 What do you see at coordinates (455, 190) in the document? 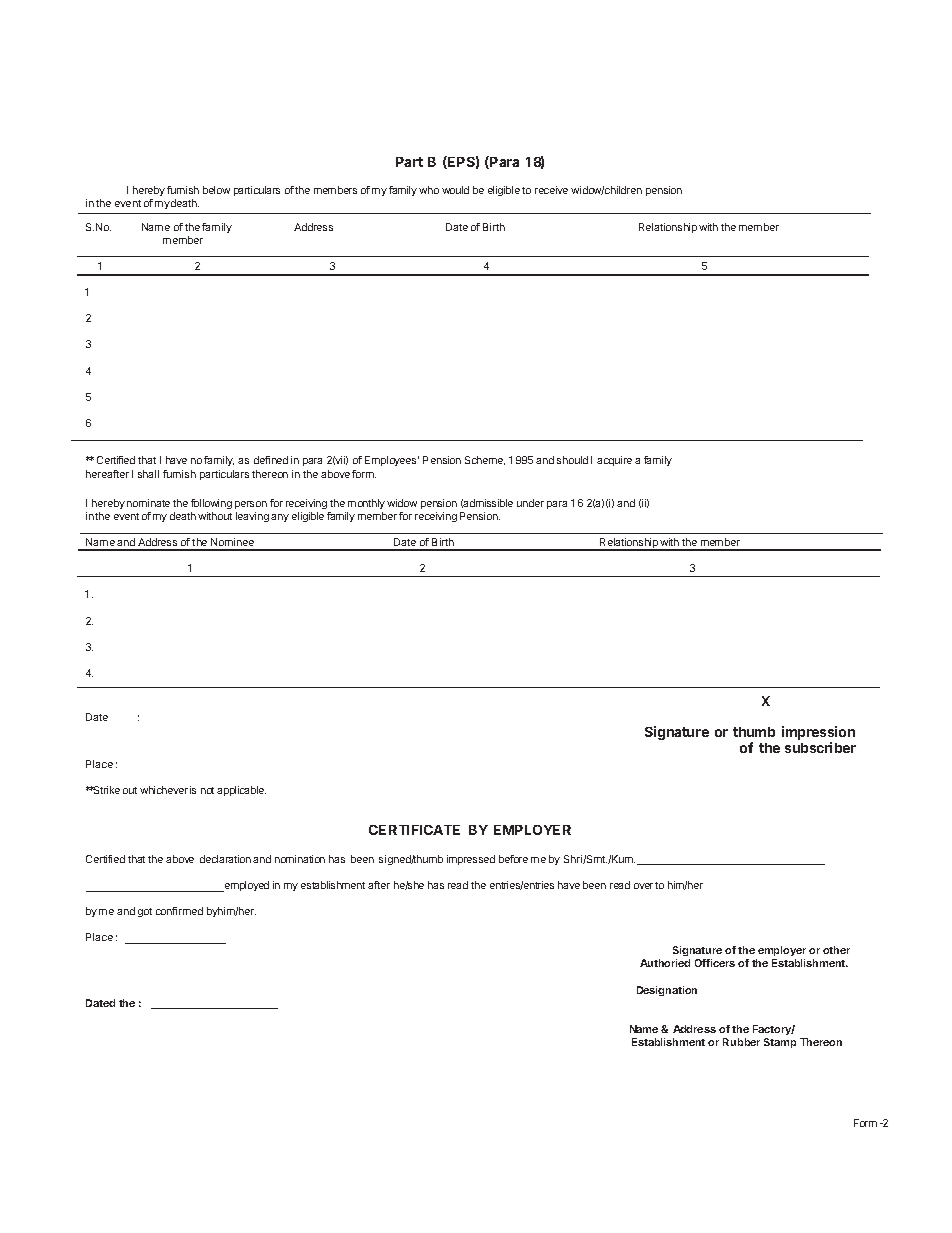
I see `would` at bounding box center [455, 190].
